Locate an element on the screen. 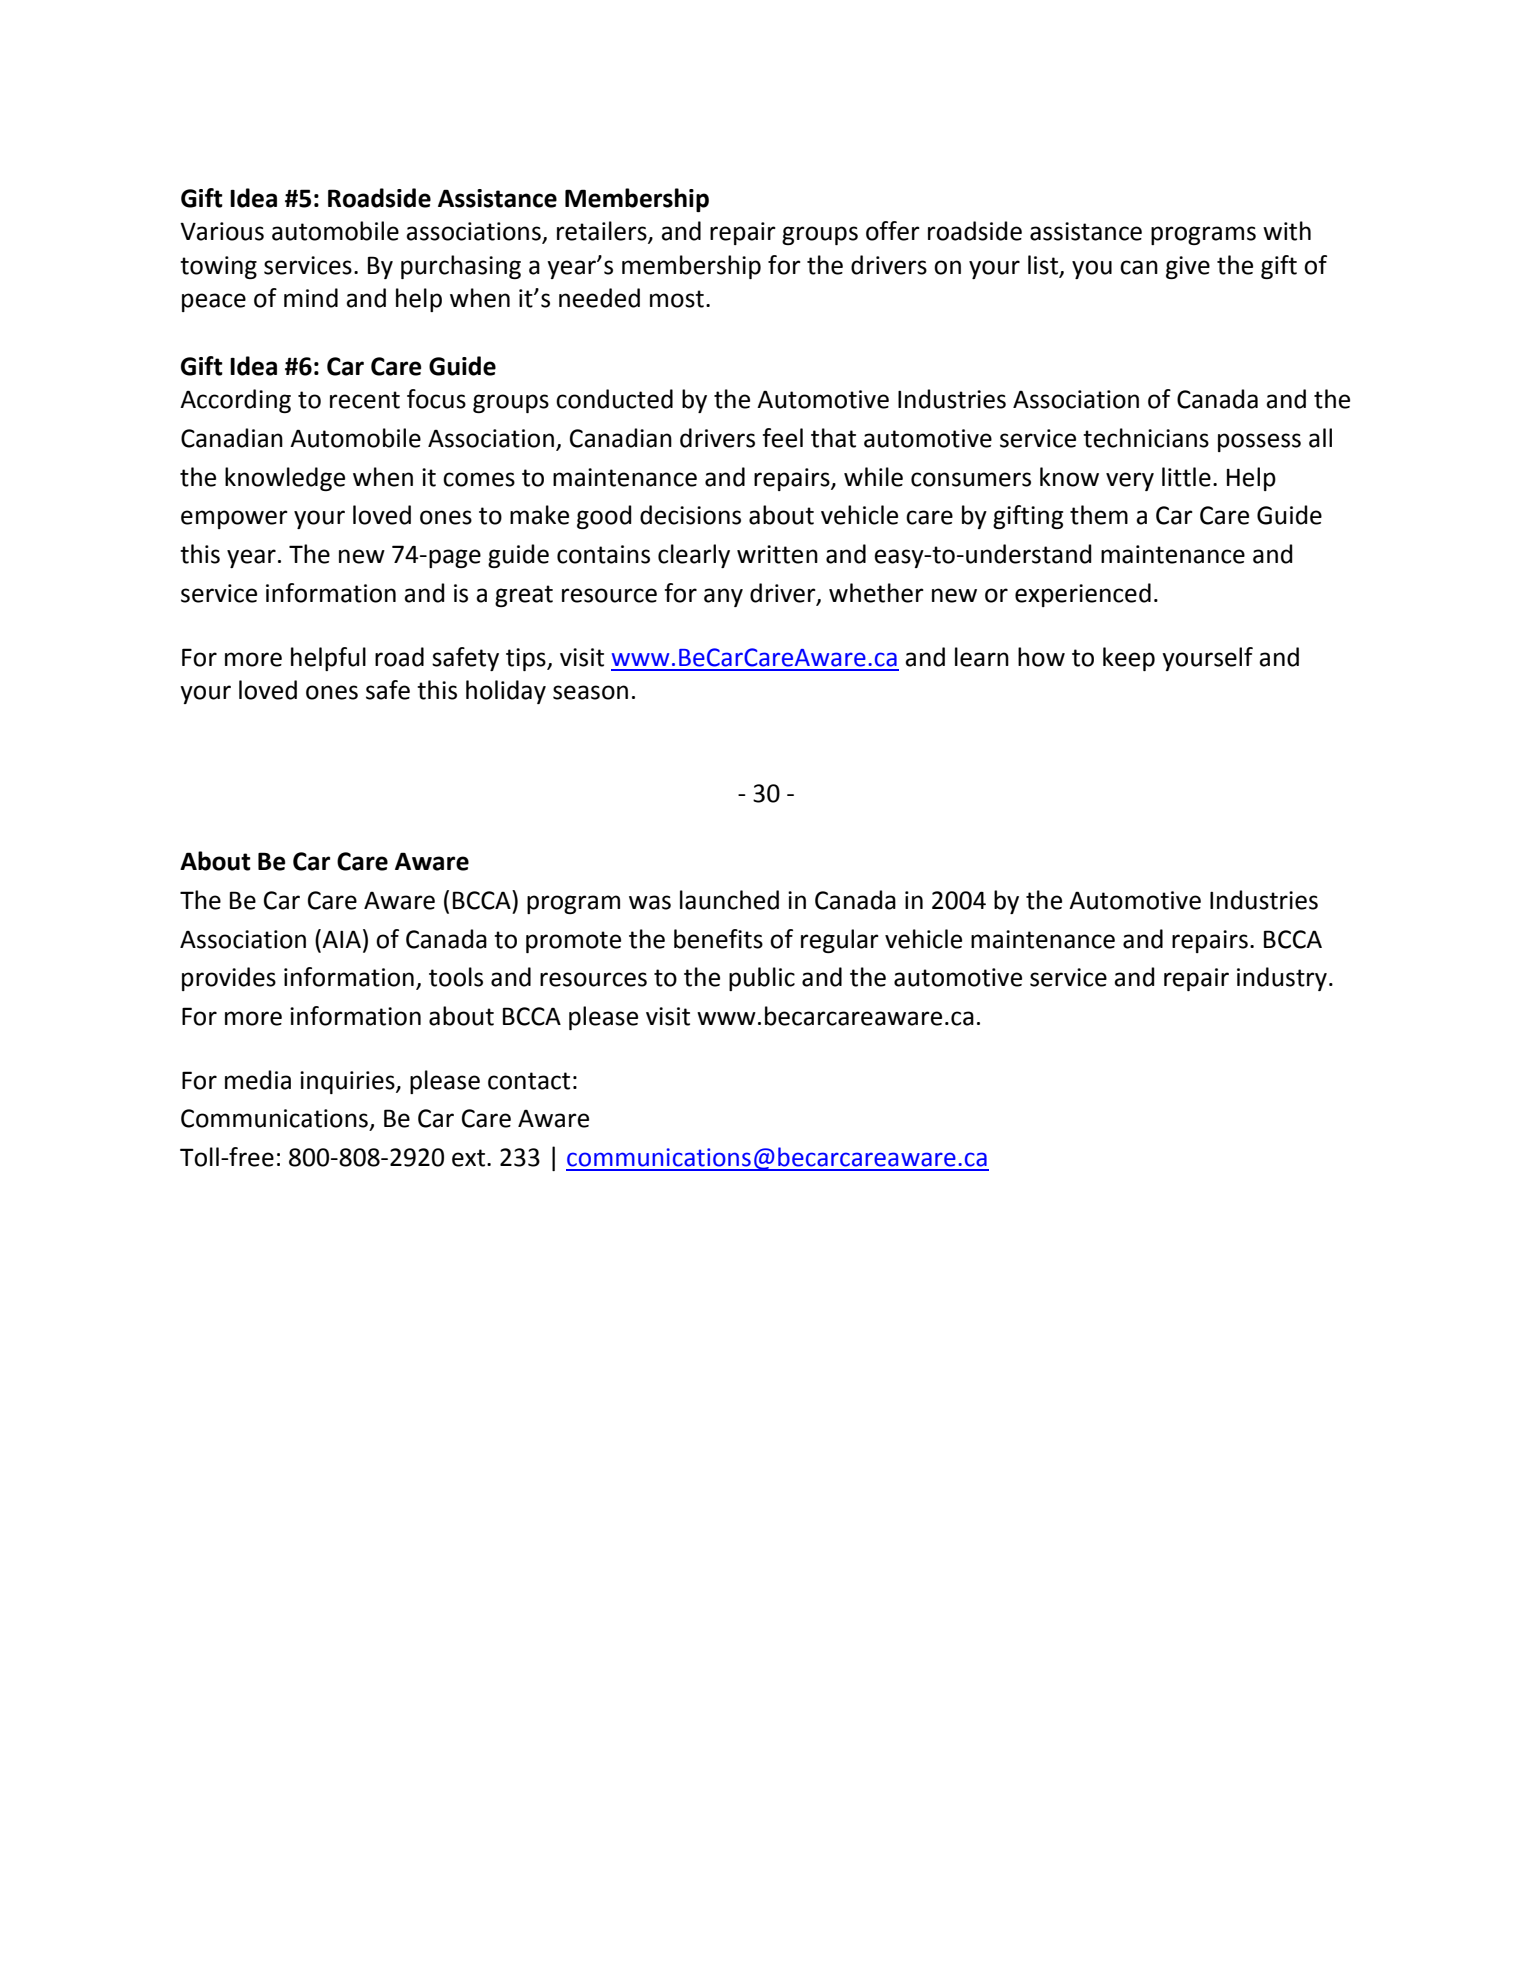 Image resolution: width=1533 pixels, height=1984 pixels. industry is located at coordinates (1282, 979).
